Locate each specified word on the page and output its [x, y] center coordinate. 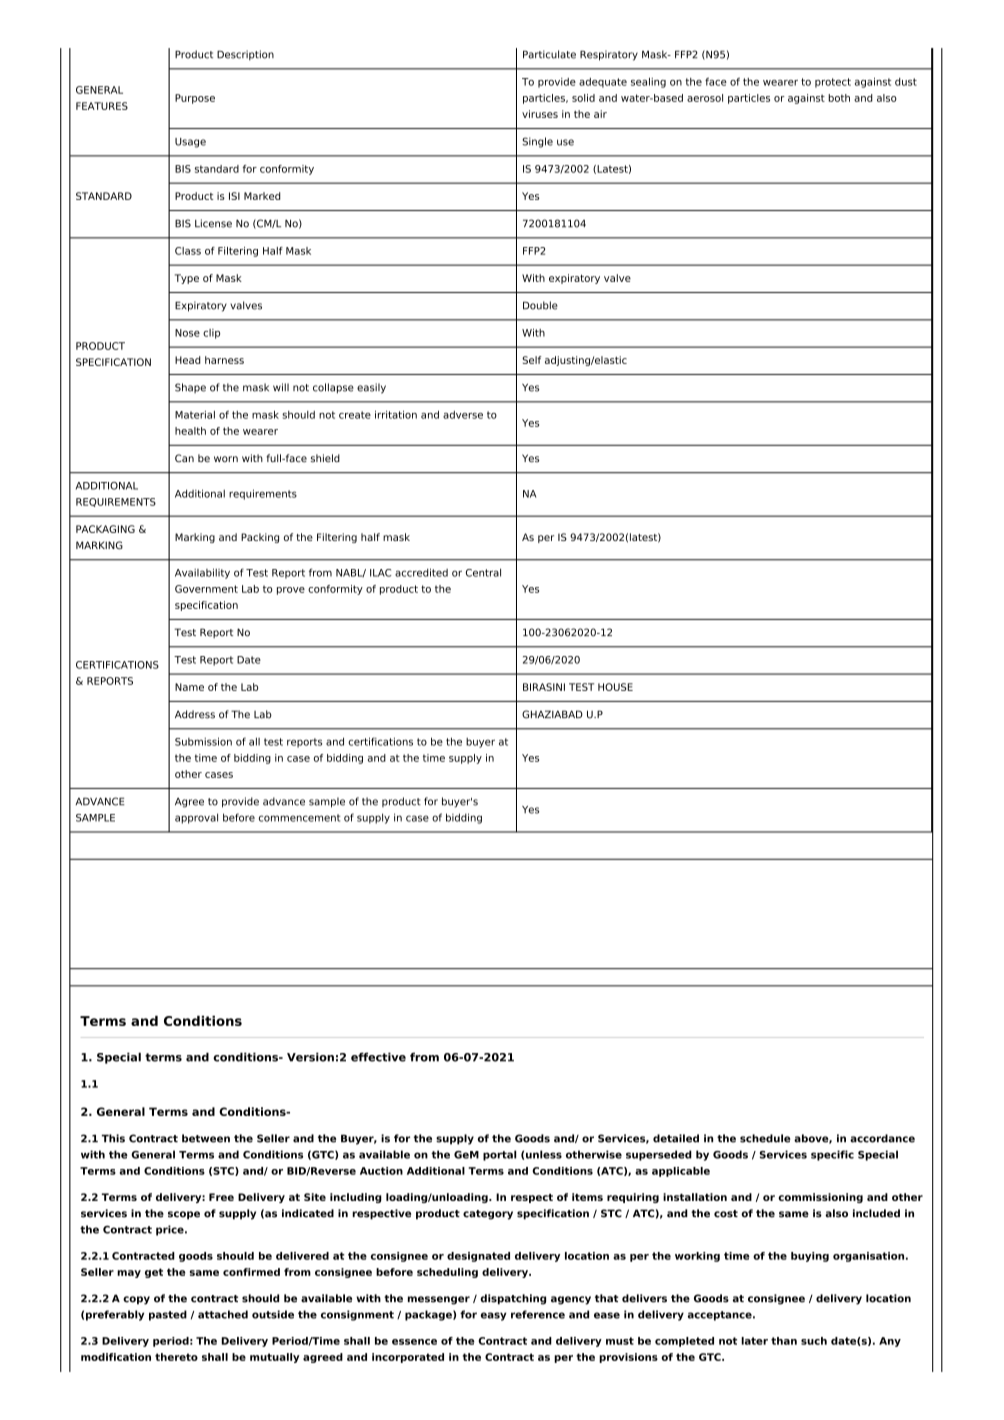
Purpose [195, 99]
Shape [190, 388]
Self [532, 360]
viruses [540, 114]
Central [483, 572]
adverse [463, 415]
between [206, 1138]
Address [195, 714]
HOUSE [615, 687]
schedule [765, 1138]
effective [378, 1057]
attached [223, 1314]
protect [833, 83]
